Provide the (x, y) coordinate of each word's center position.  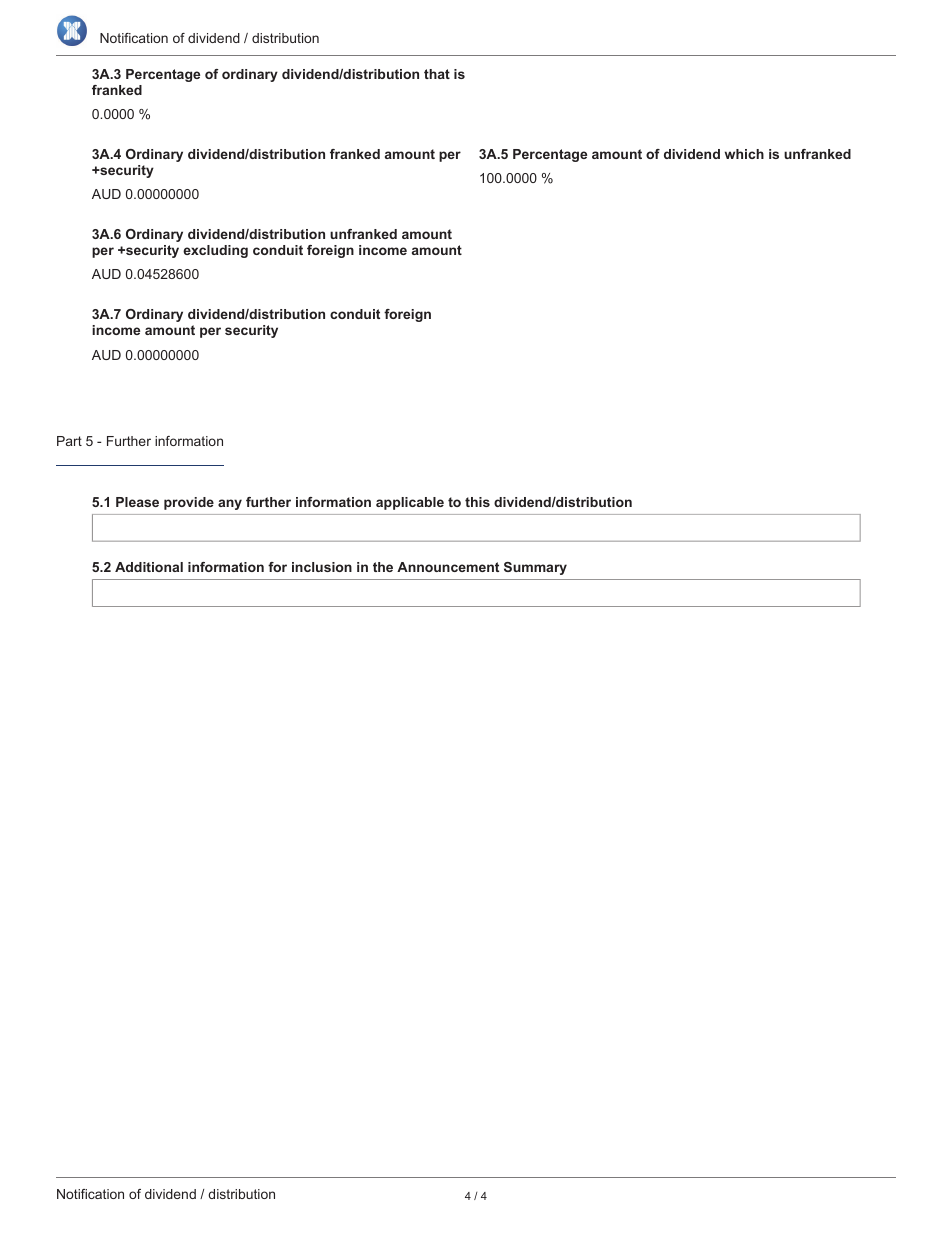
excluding (215, 251)
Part (69, 441)
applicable (410, 503)
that (437, 74)
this (477, 502)
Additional (149, 567)
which (744, 154)
